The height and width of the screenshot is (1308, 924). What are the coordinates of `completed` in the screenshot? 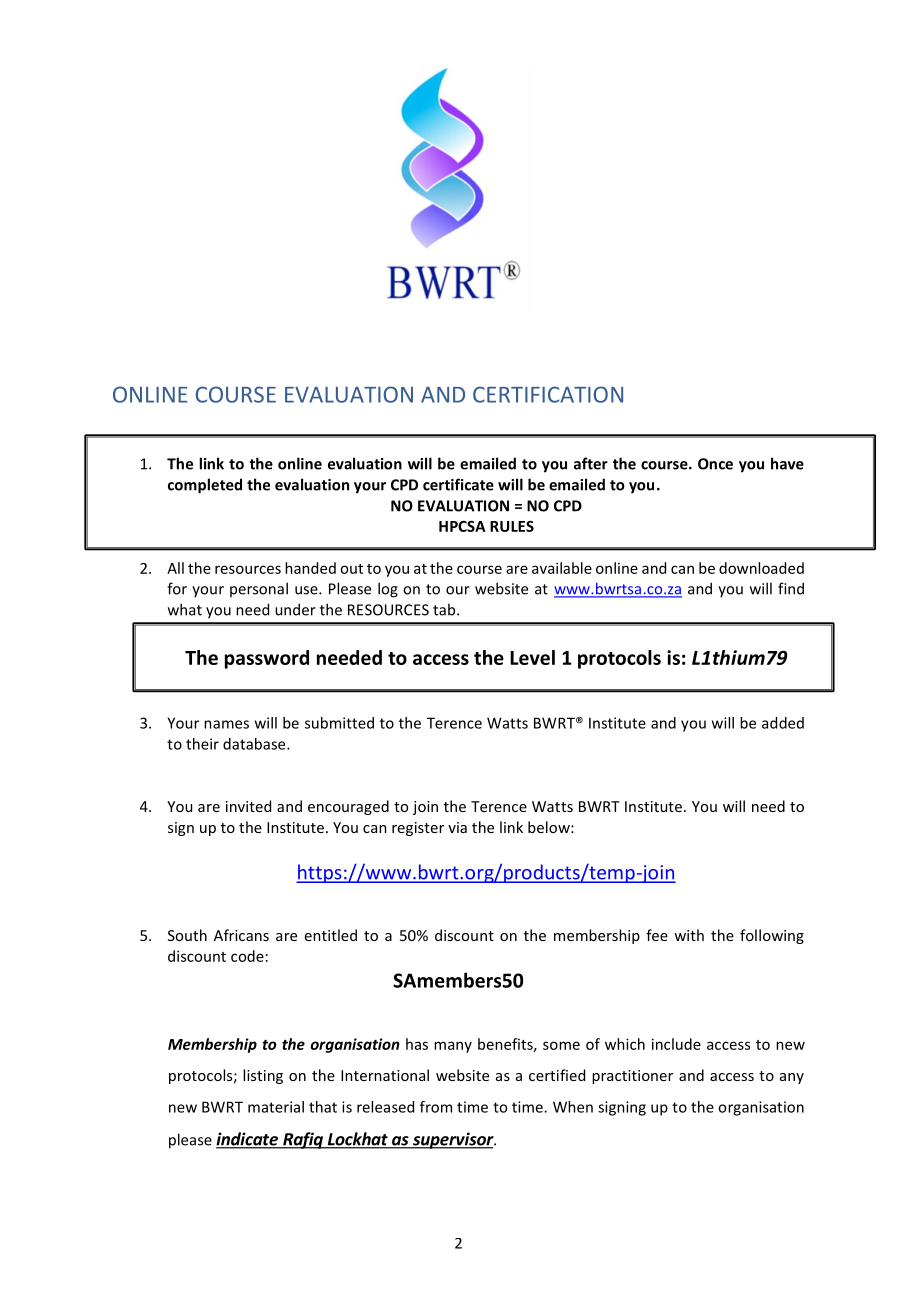 It's located at (205, 486).
